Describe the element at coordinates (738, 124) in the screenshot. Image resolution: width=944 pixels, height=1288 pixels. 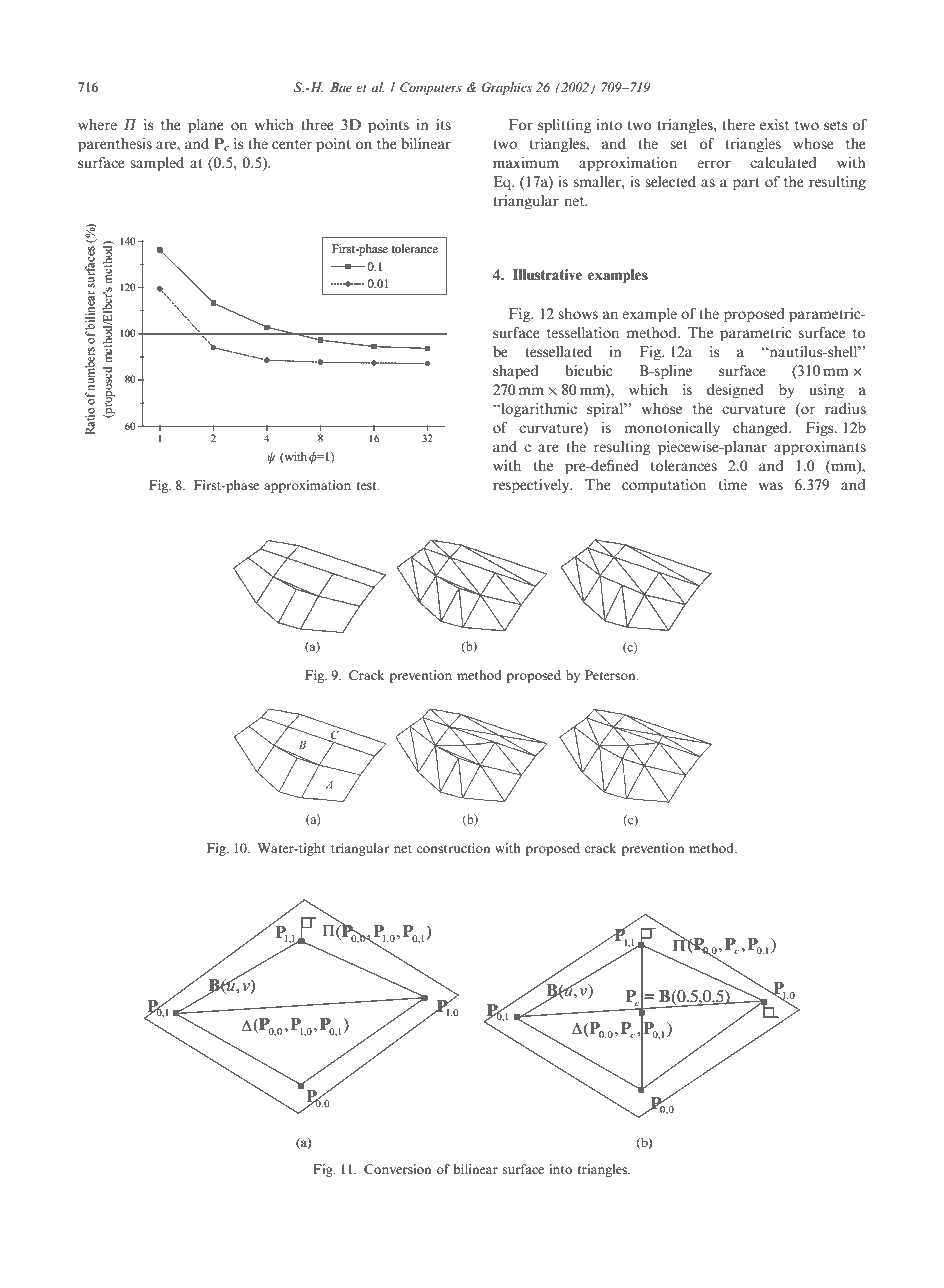
I see `there` at that location.
